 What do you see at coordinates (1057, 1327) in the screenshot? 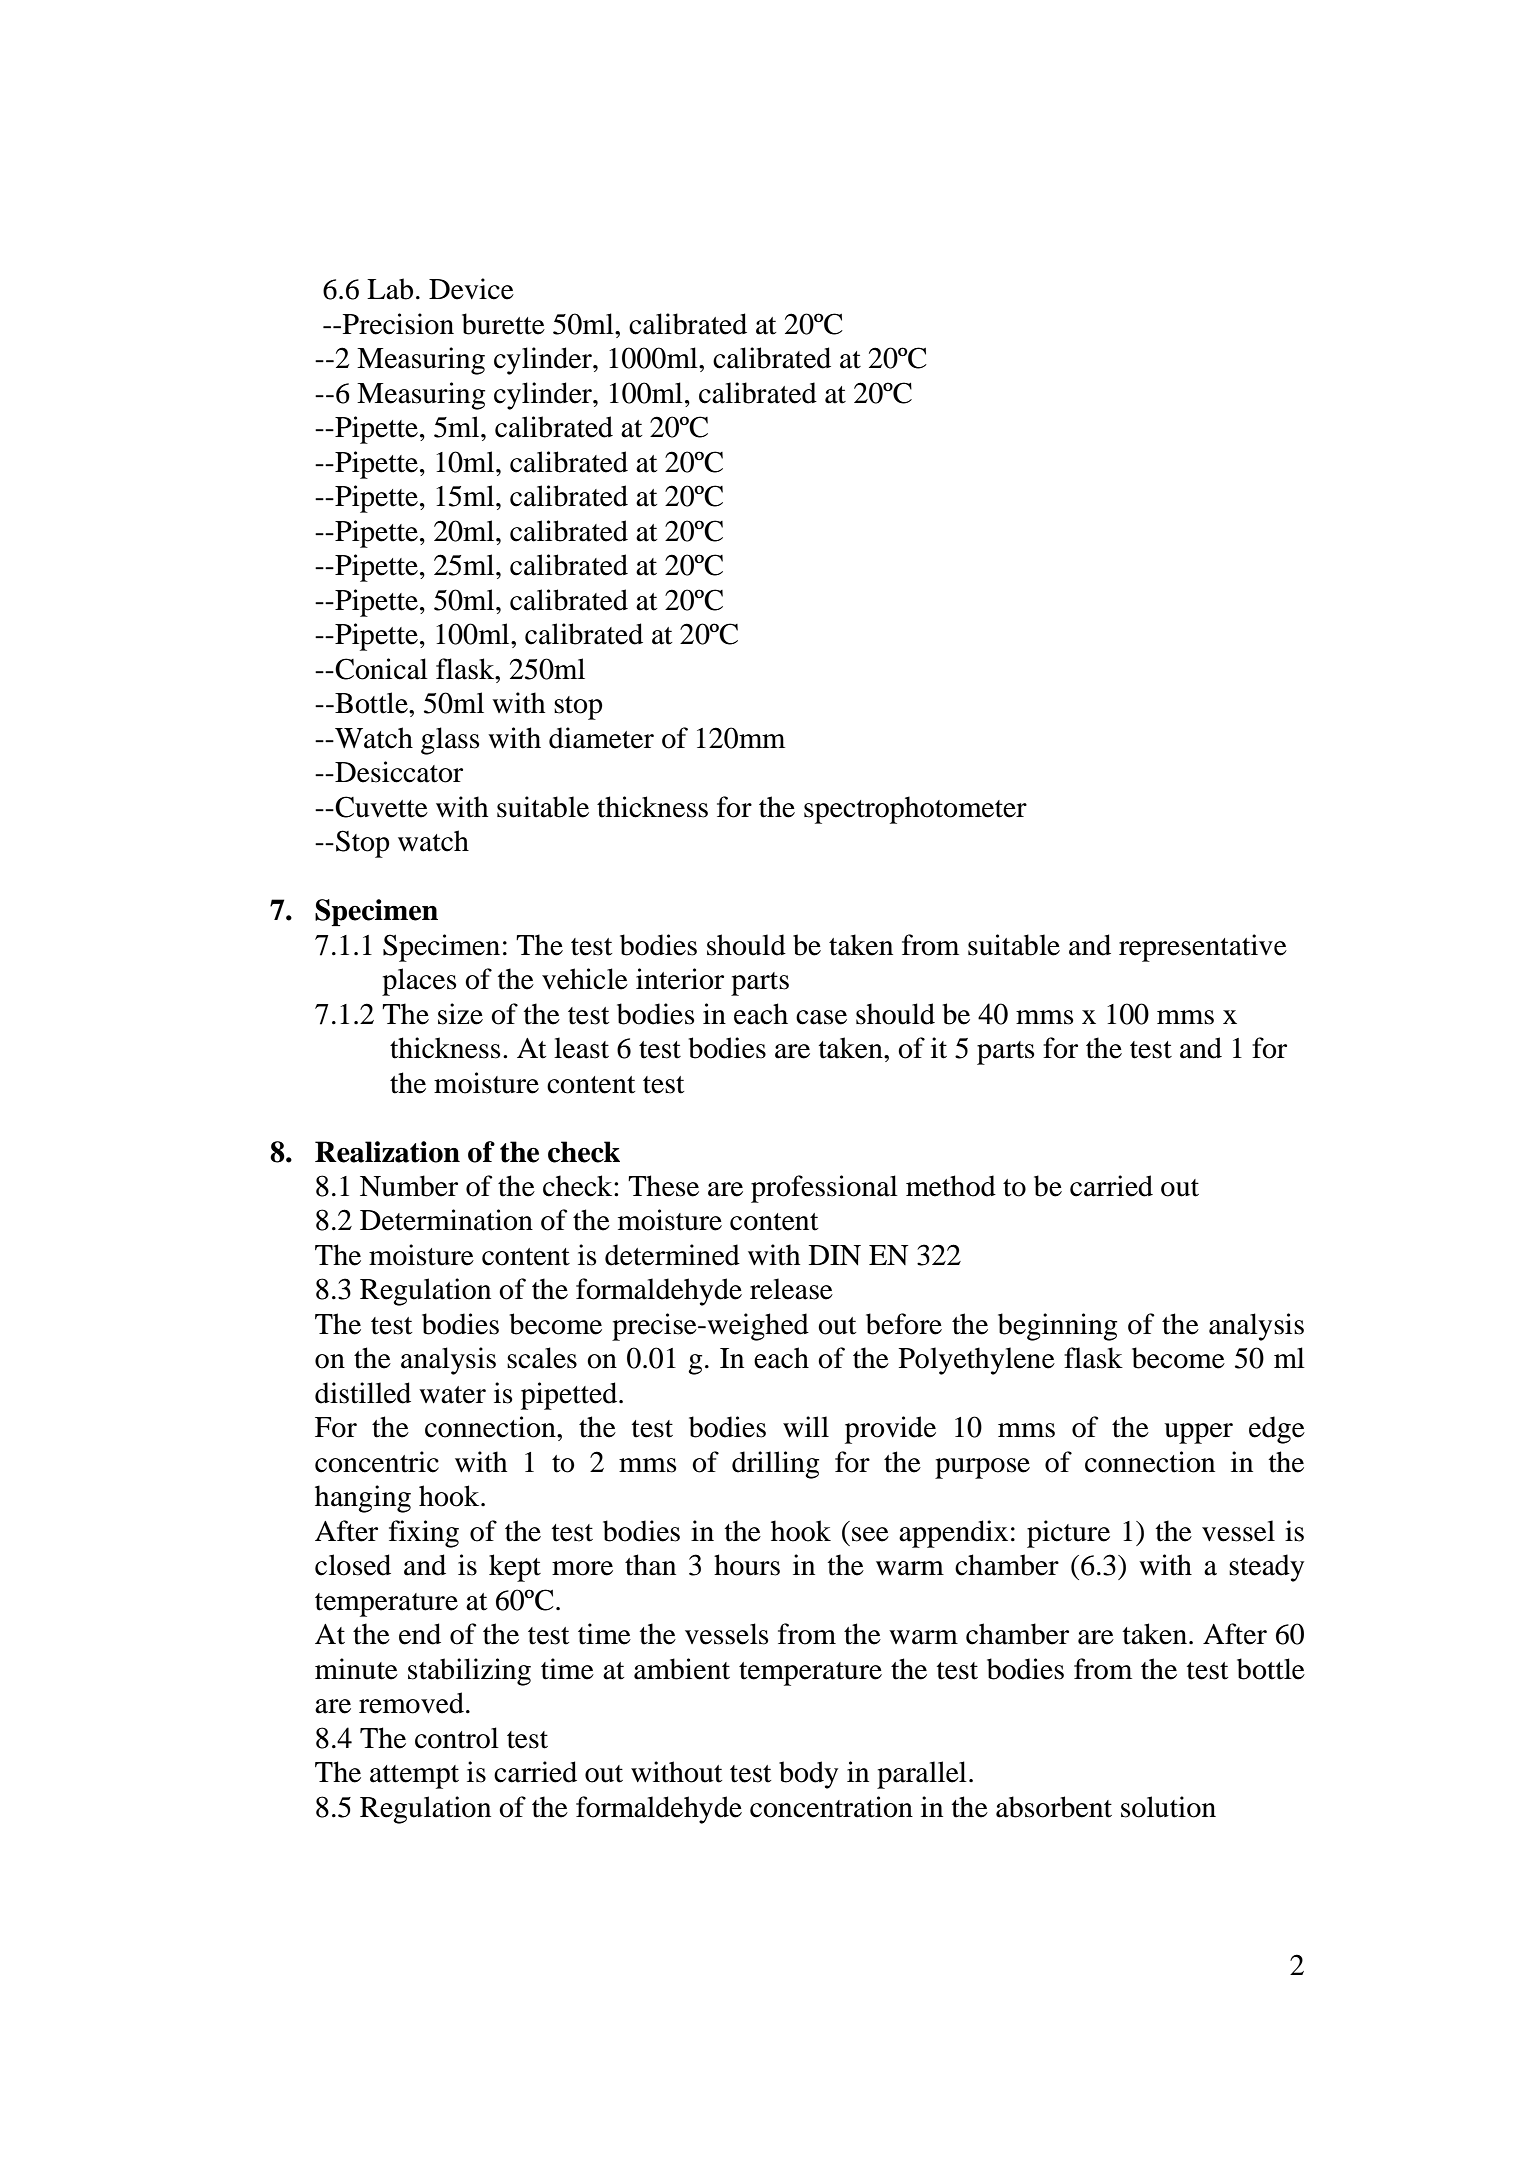
I see `beginning` at bounding box center [1057, 1327].
